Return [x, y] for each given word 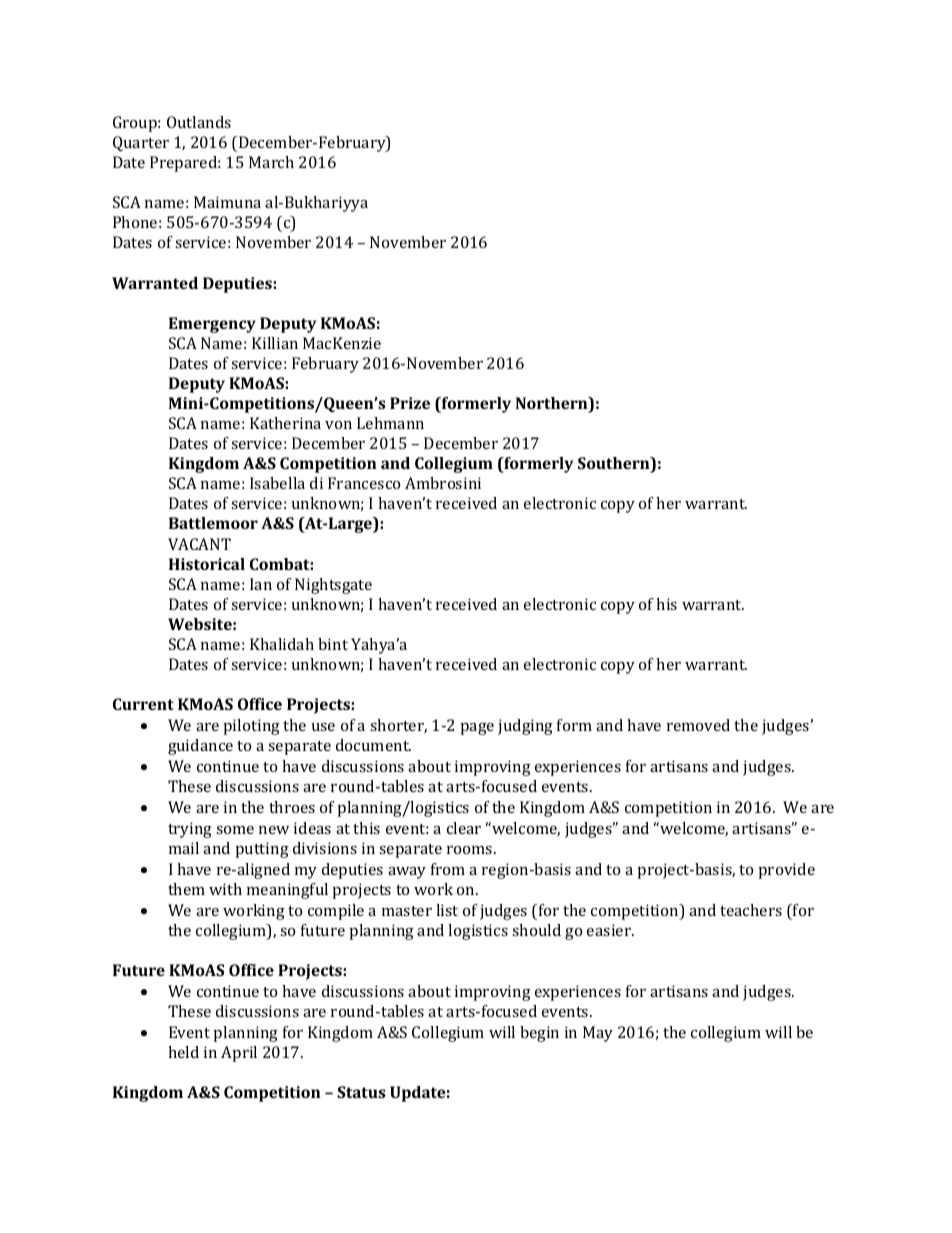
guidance [200, 747]
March [271, 162]
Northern [553, 404]
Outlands [199, 122]
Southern [615, 464]
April [239, 1054]
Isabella [277, 483]
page [477, 729]
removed [698, 725]
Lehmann [390, 423]
